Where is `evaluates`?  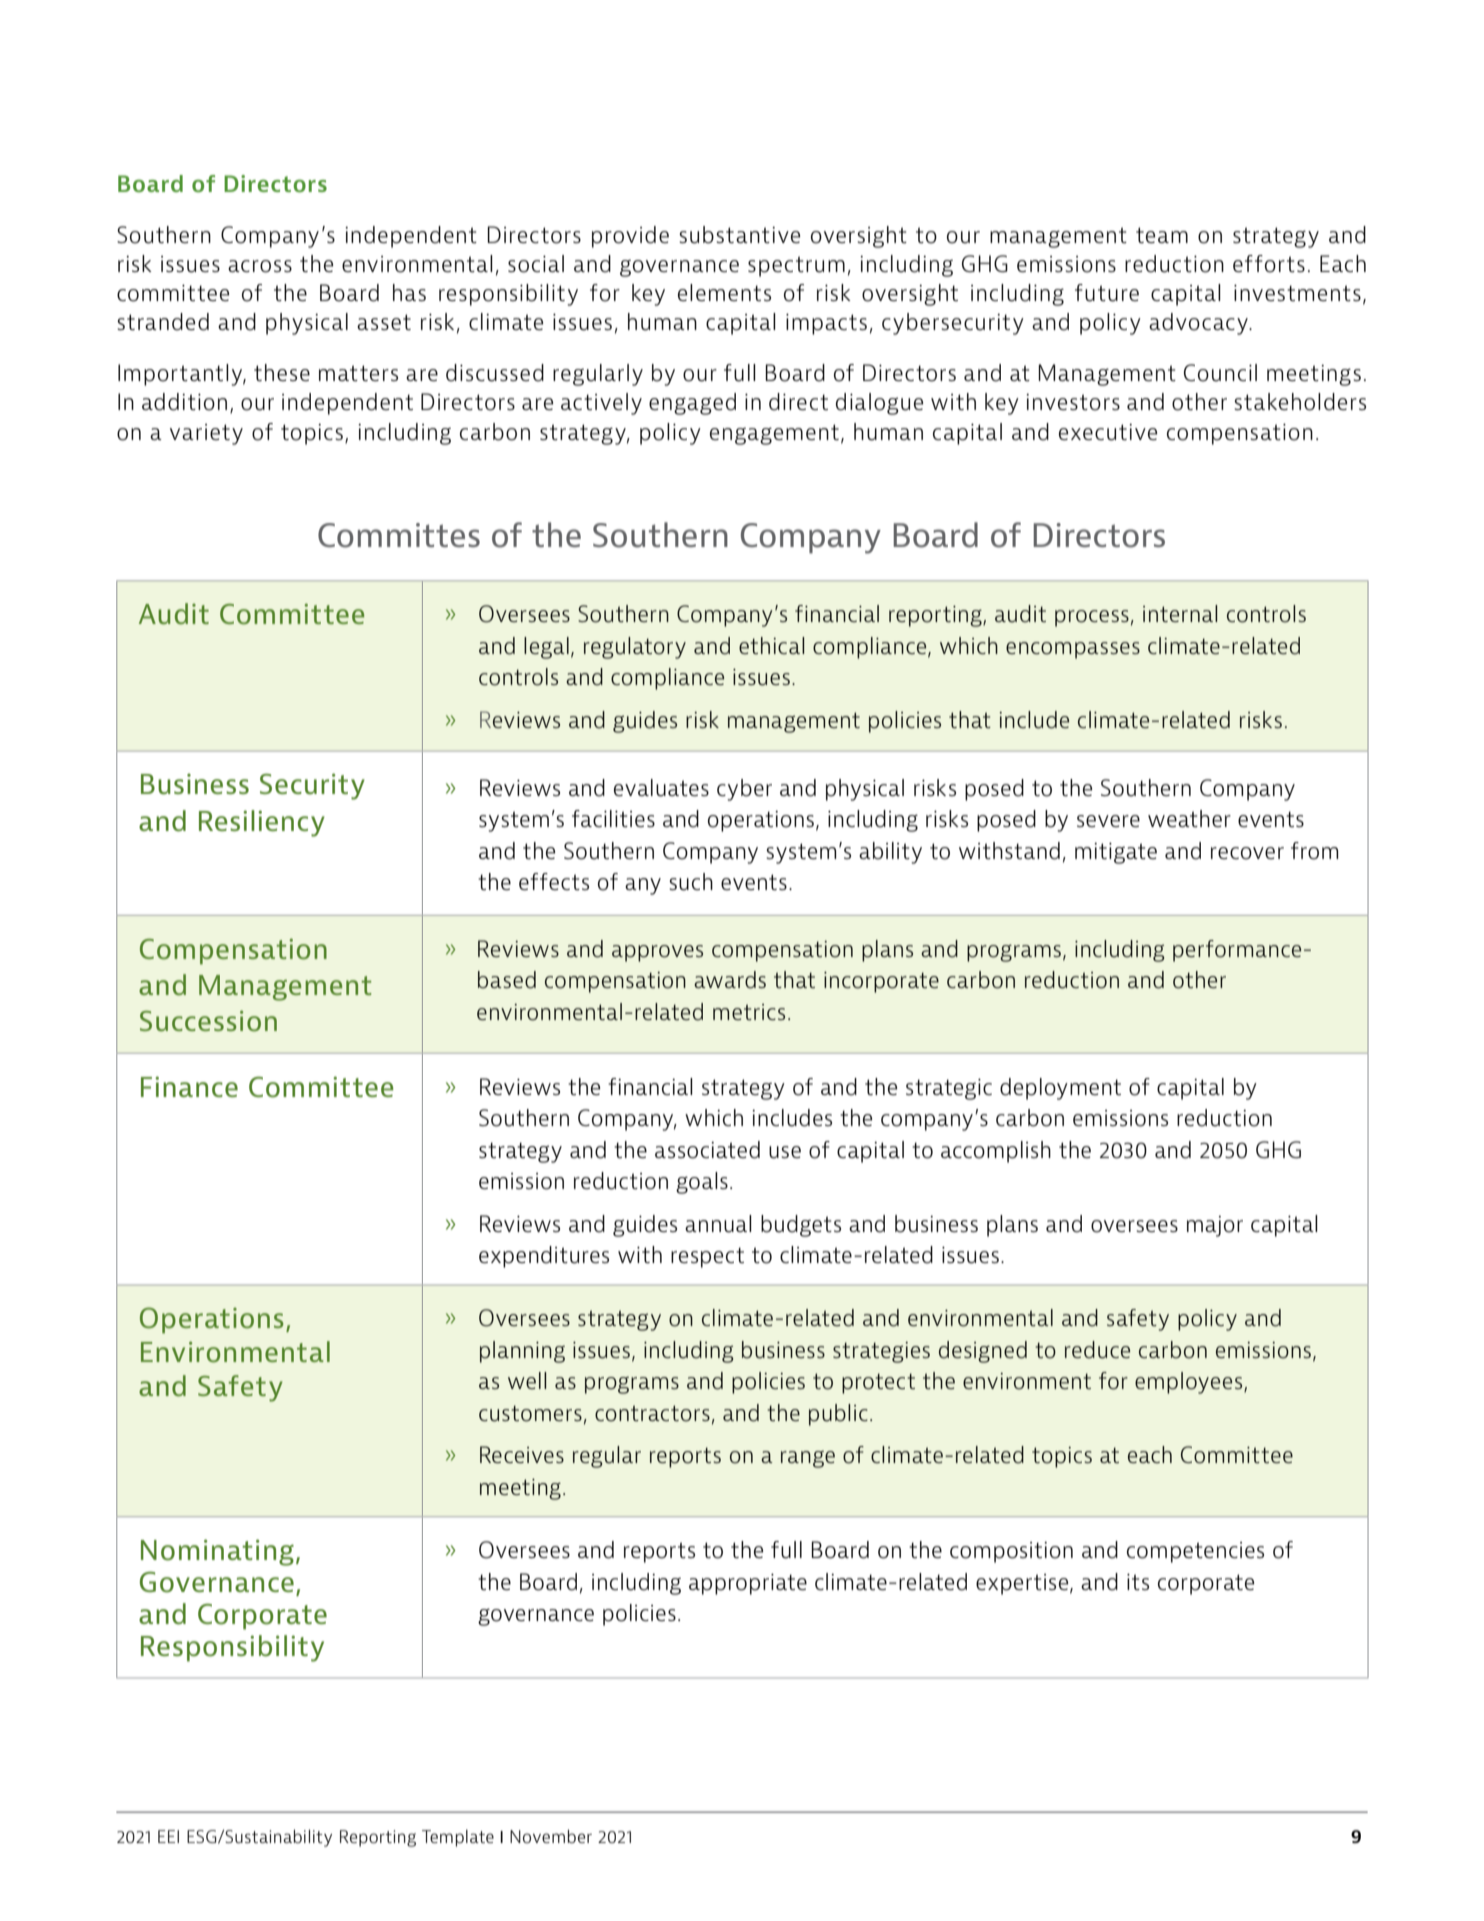
evaluates is located at coordinates (661, 788).
